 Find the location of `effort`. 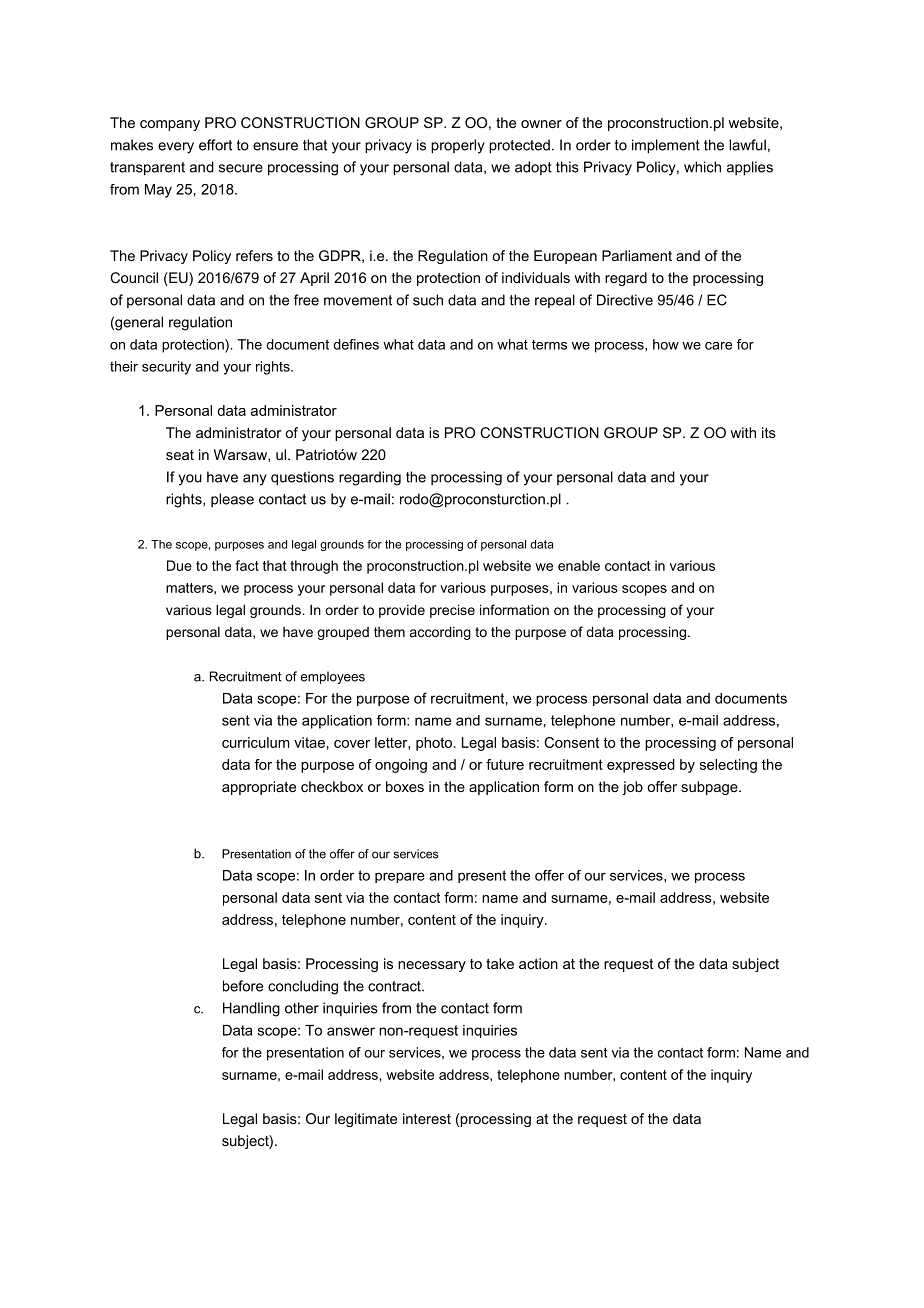

effort is located at coordinates (215, 145).
